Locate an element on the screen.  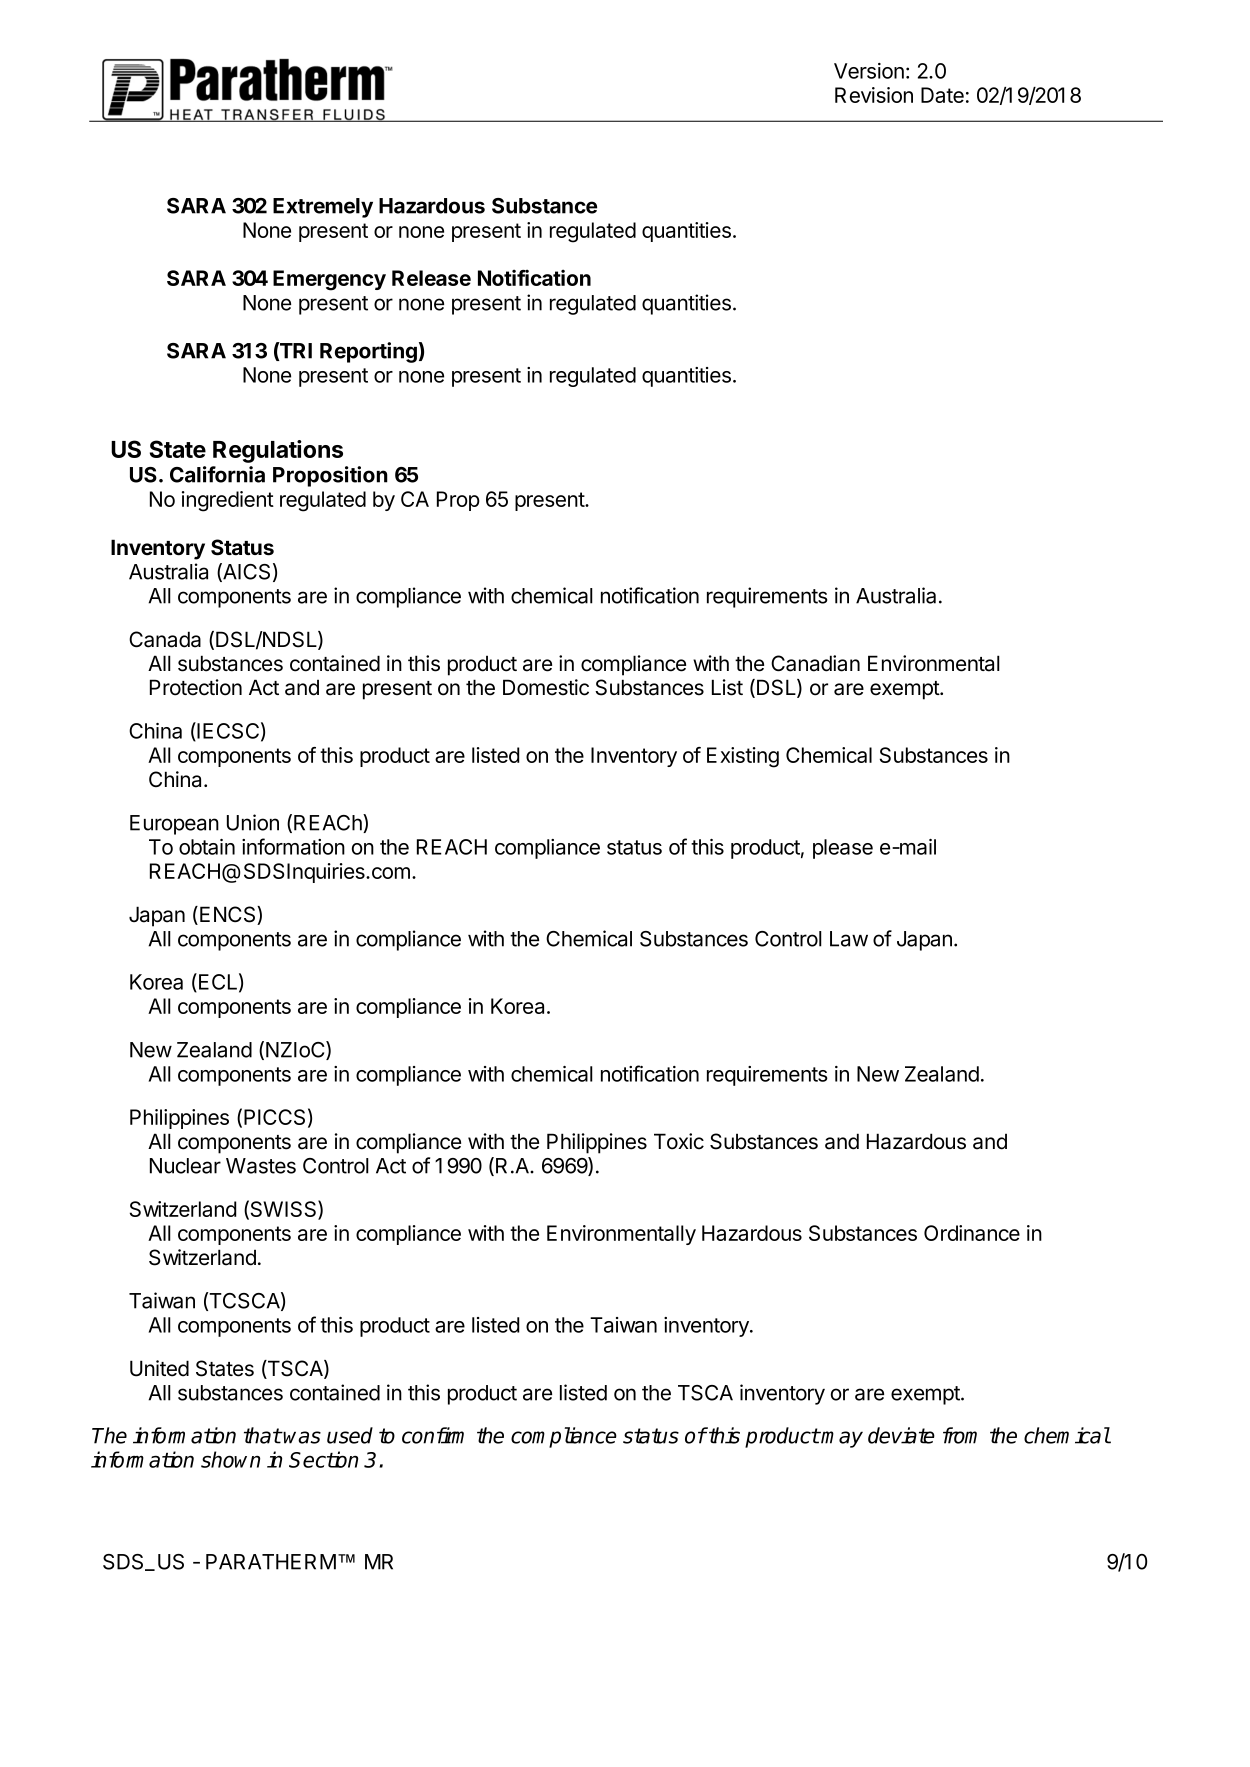
that is located at coordinates (262, 1435).
